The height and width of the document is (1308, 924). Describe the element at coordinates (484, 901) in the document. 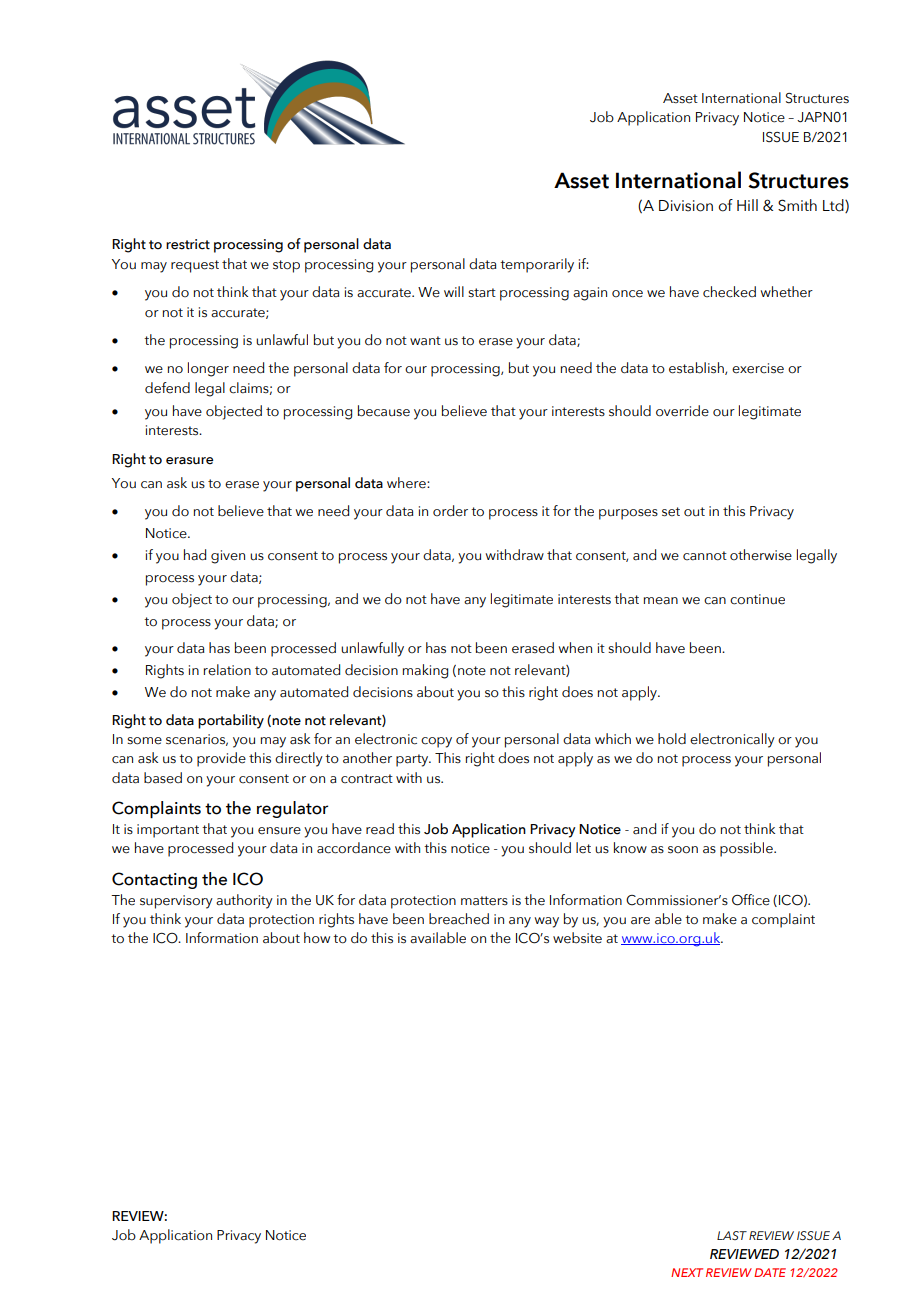

I see `matters` at that location.
